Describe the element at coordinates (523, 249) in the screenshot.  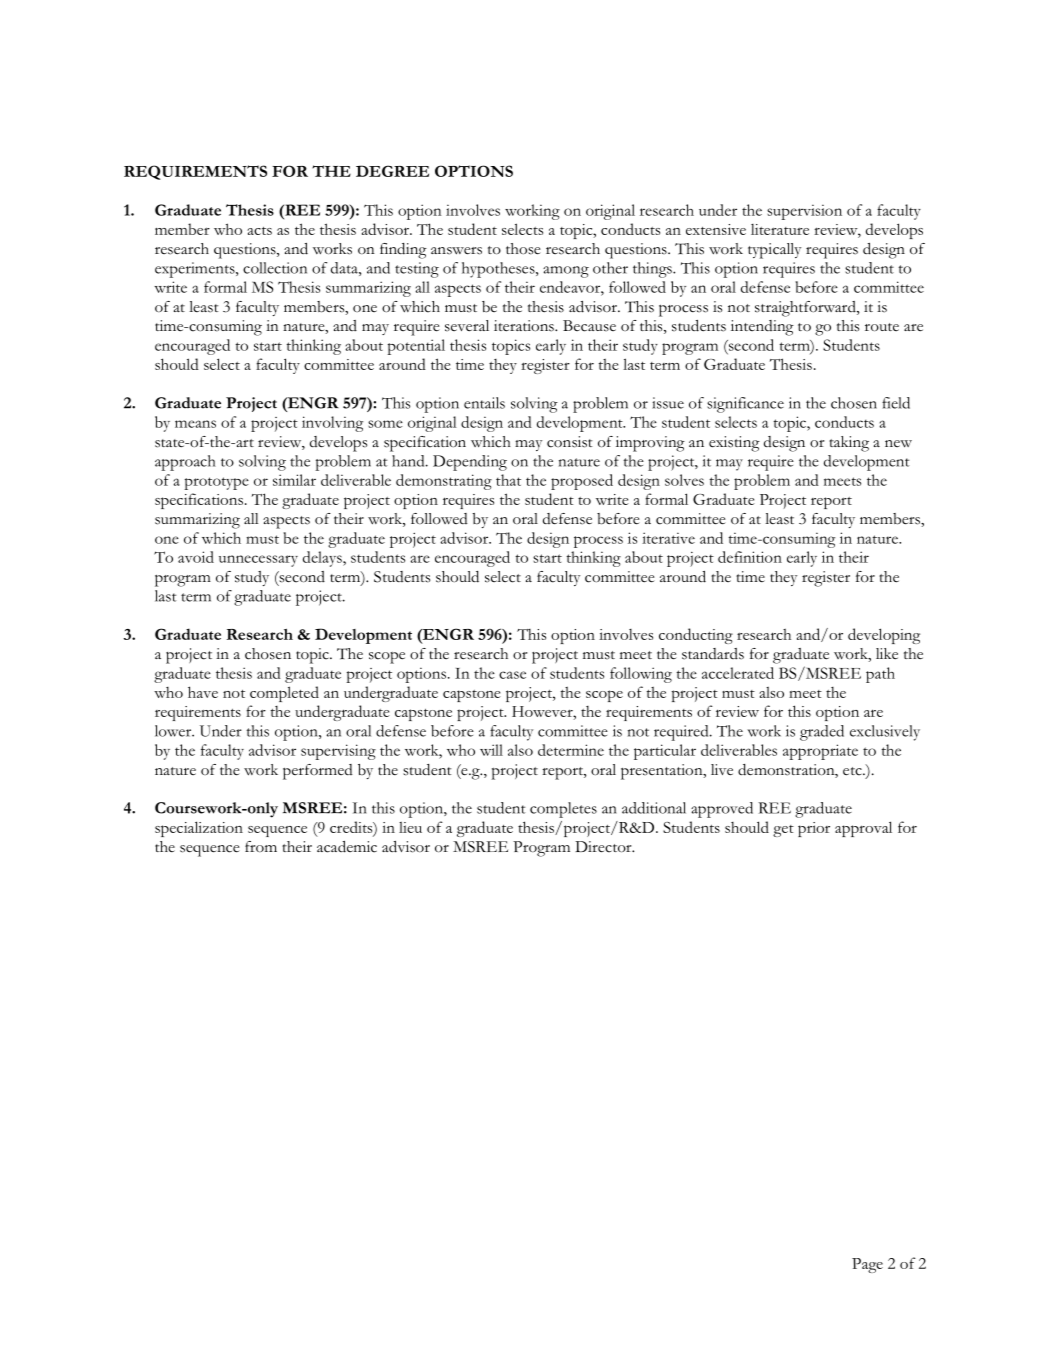
I see `those` at that location.
